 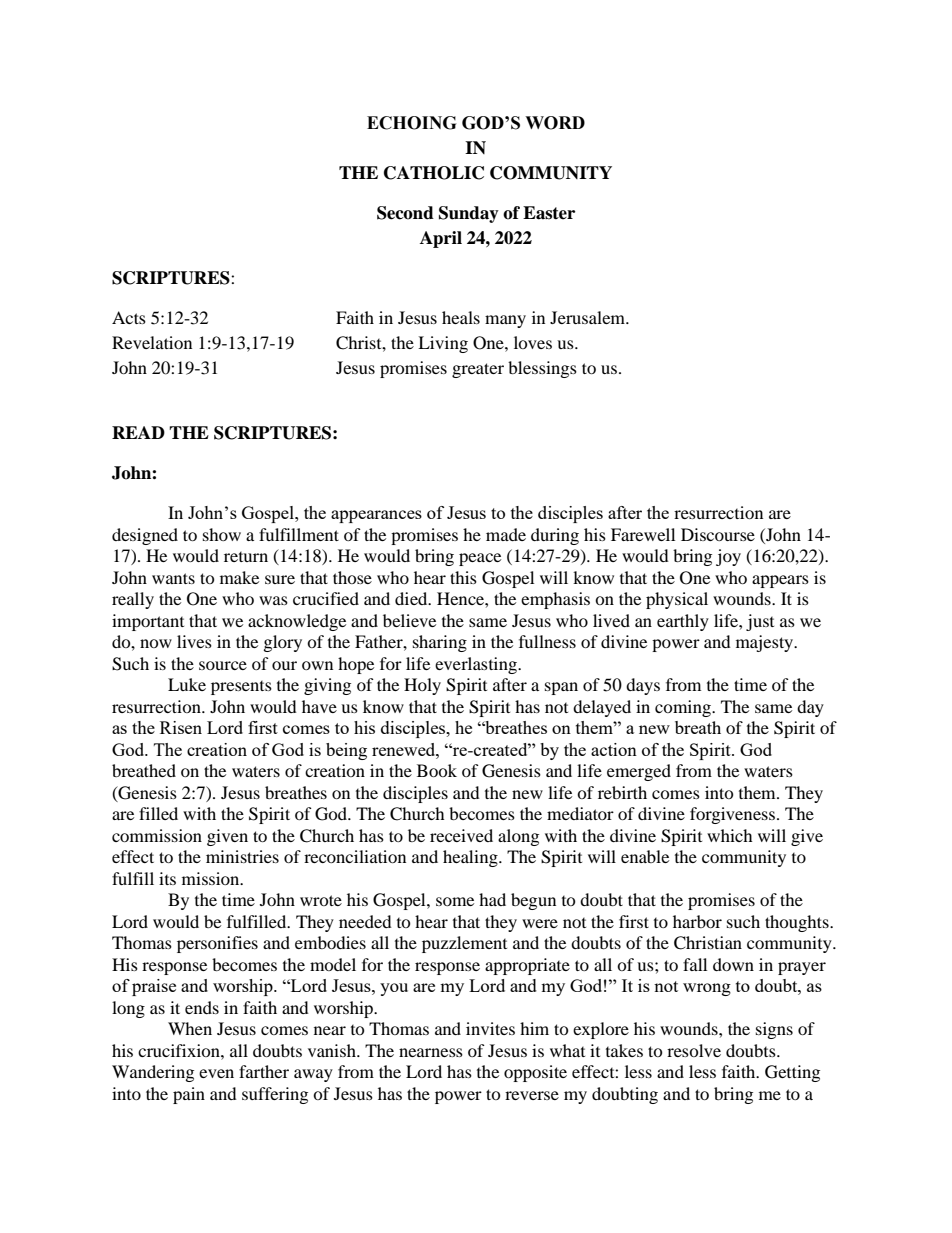 I want to click on ECHOING, so click(x=411, y=123).
